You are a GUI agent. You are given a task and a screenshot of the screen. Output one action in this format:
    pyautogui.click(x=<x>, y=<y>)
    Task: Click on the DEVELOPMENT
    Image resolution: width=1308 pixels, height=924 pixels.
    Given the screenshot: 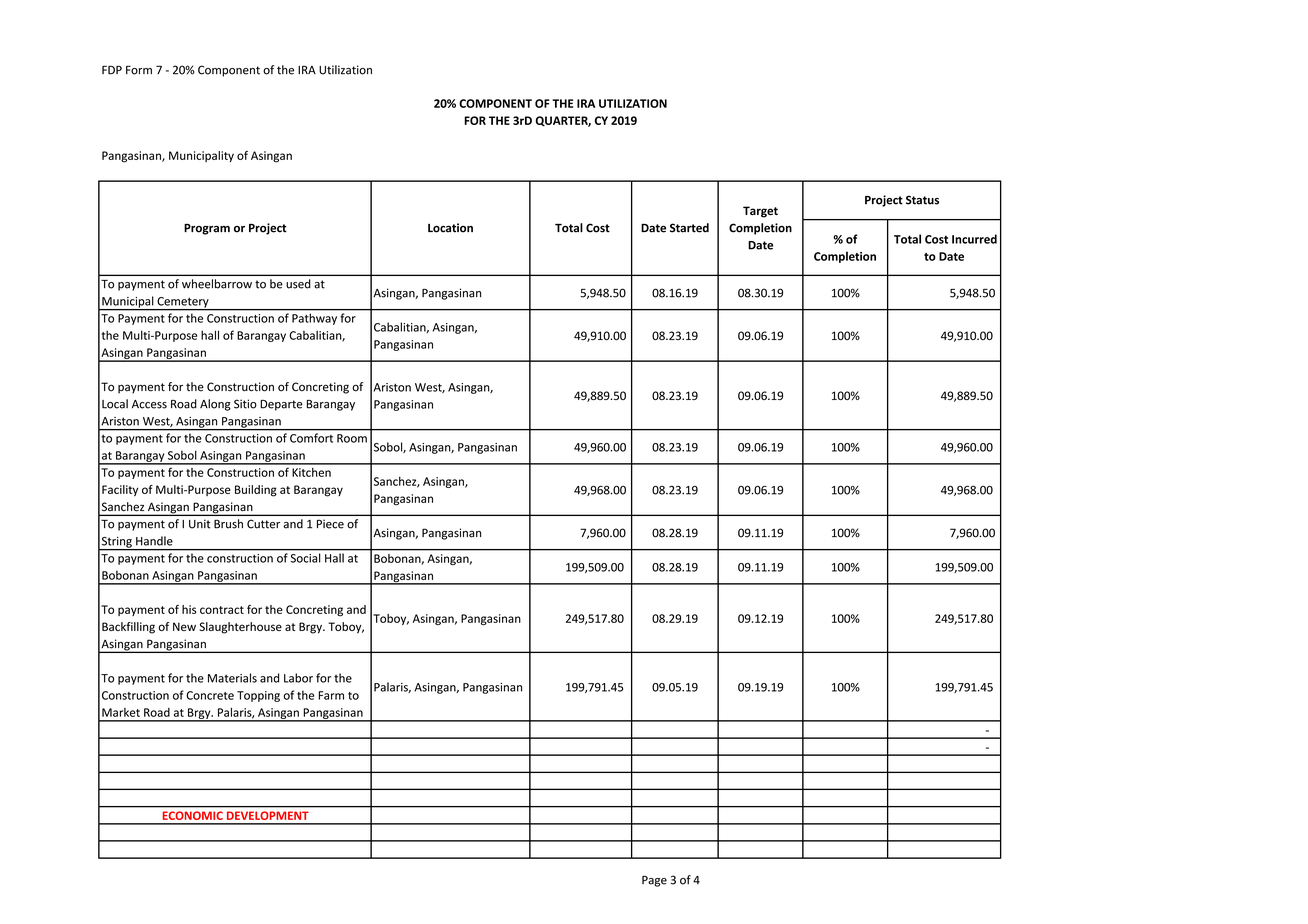 What is the action you would take?
    pyautogui.click(x=267, y=815)
